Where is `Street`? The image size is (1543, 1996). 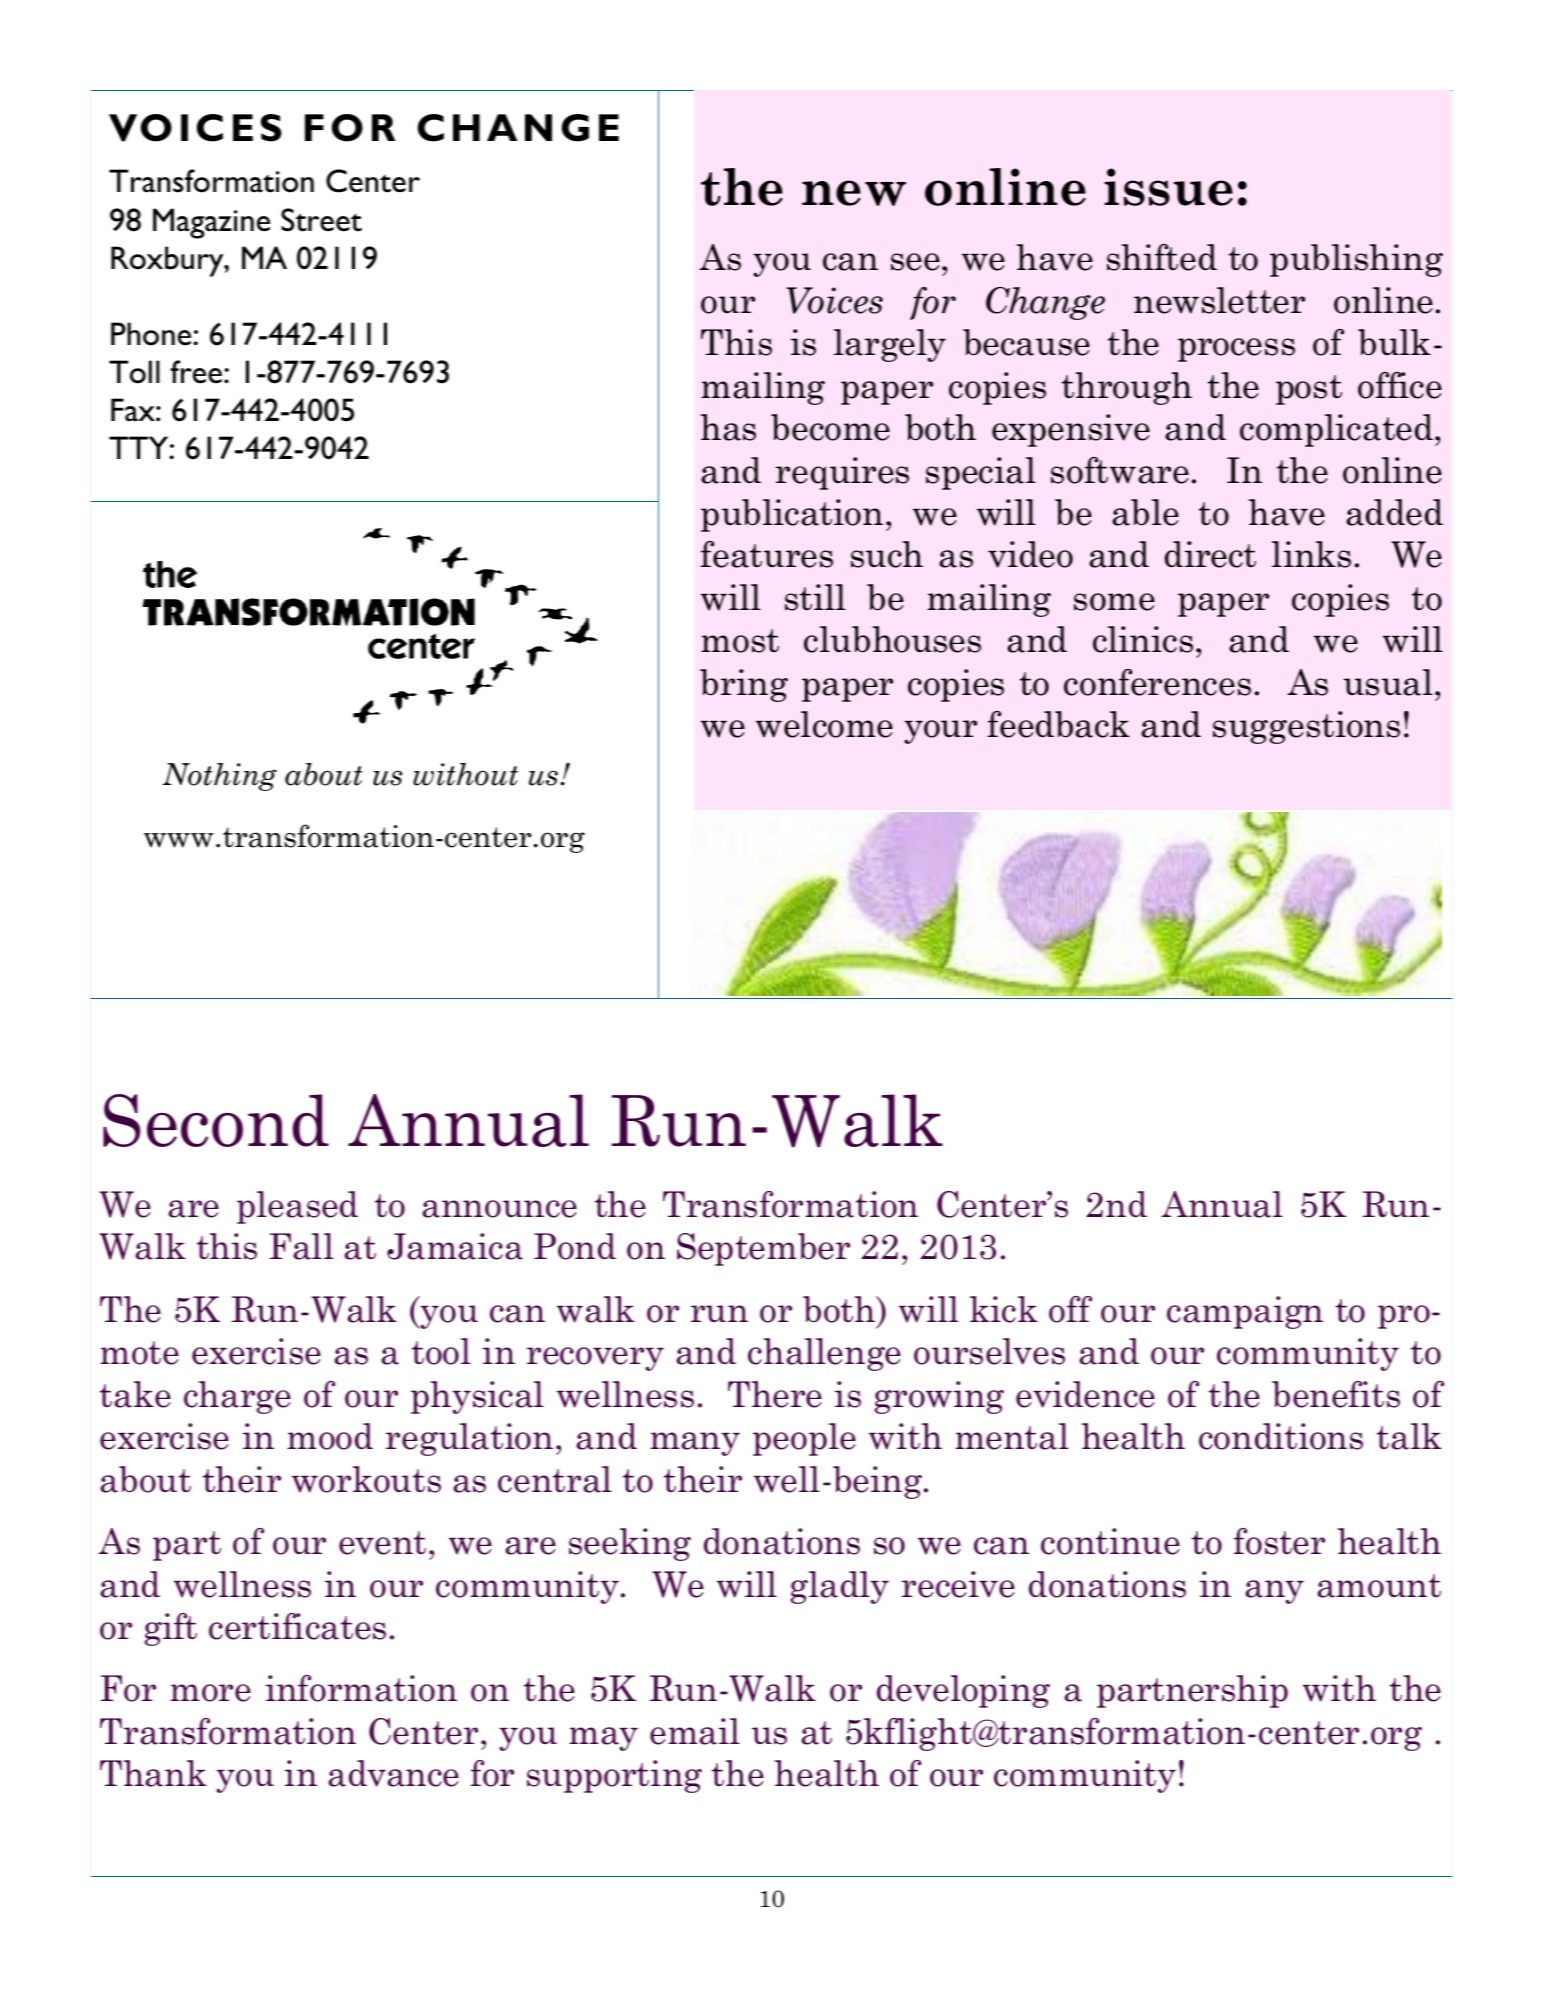 Street is located at coordinates (321, 220).
